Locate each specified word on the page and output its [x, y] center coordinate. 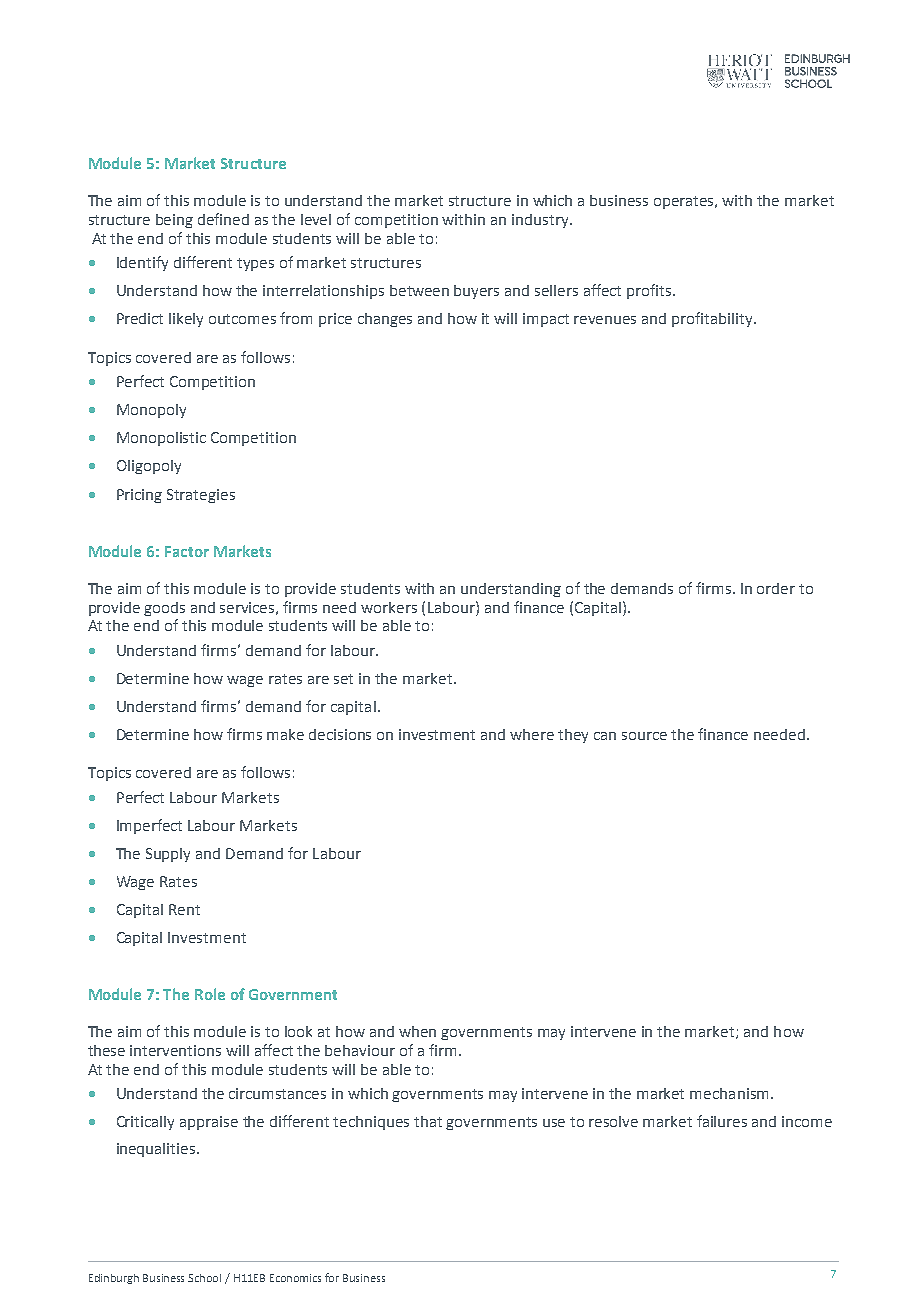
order [776, 588]
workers [389, 607]
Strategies [201, 496]
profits [650, 291]
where [532, 734]
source [644, 736]
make [285, 734]
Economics [295, 1278]
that [428, 1121]
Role [210, 994]
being [174, 221]
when [417, 1031]
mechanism [729, 1093]
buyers [476, 292]
